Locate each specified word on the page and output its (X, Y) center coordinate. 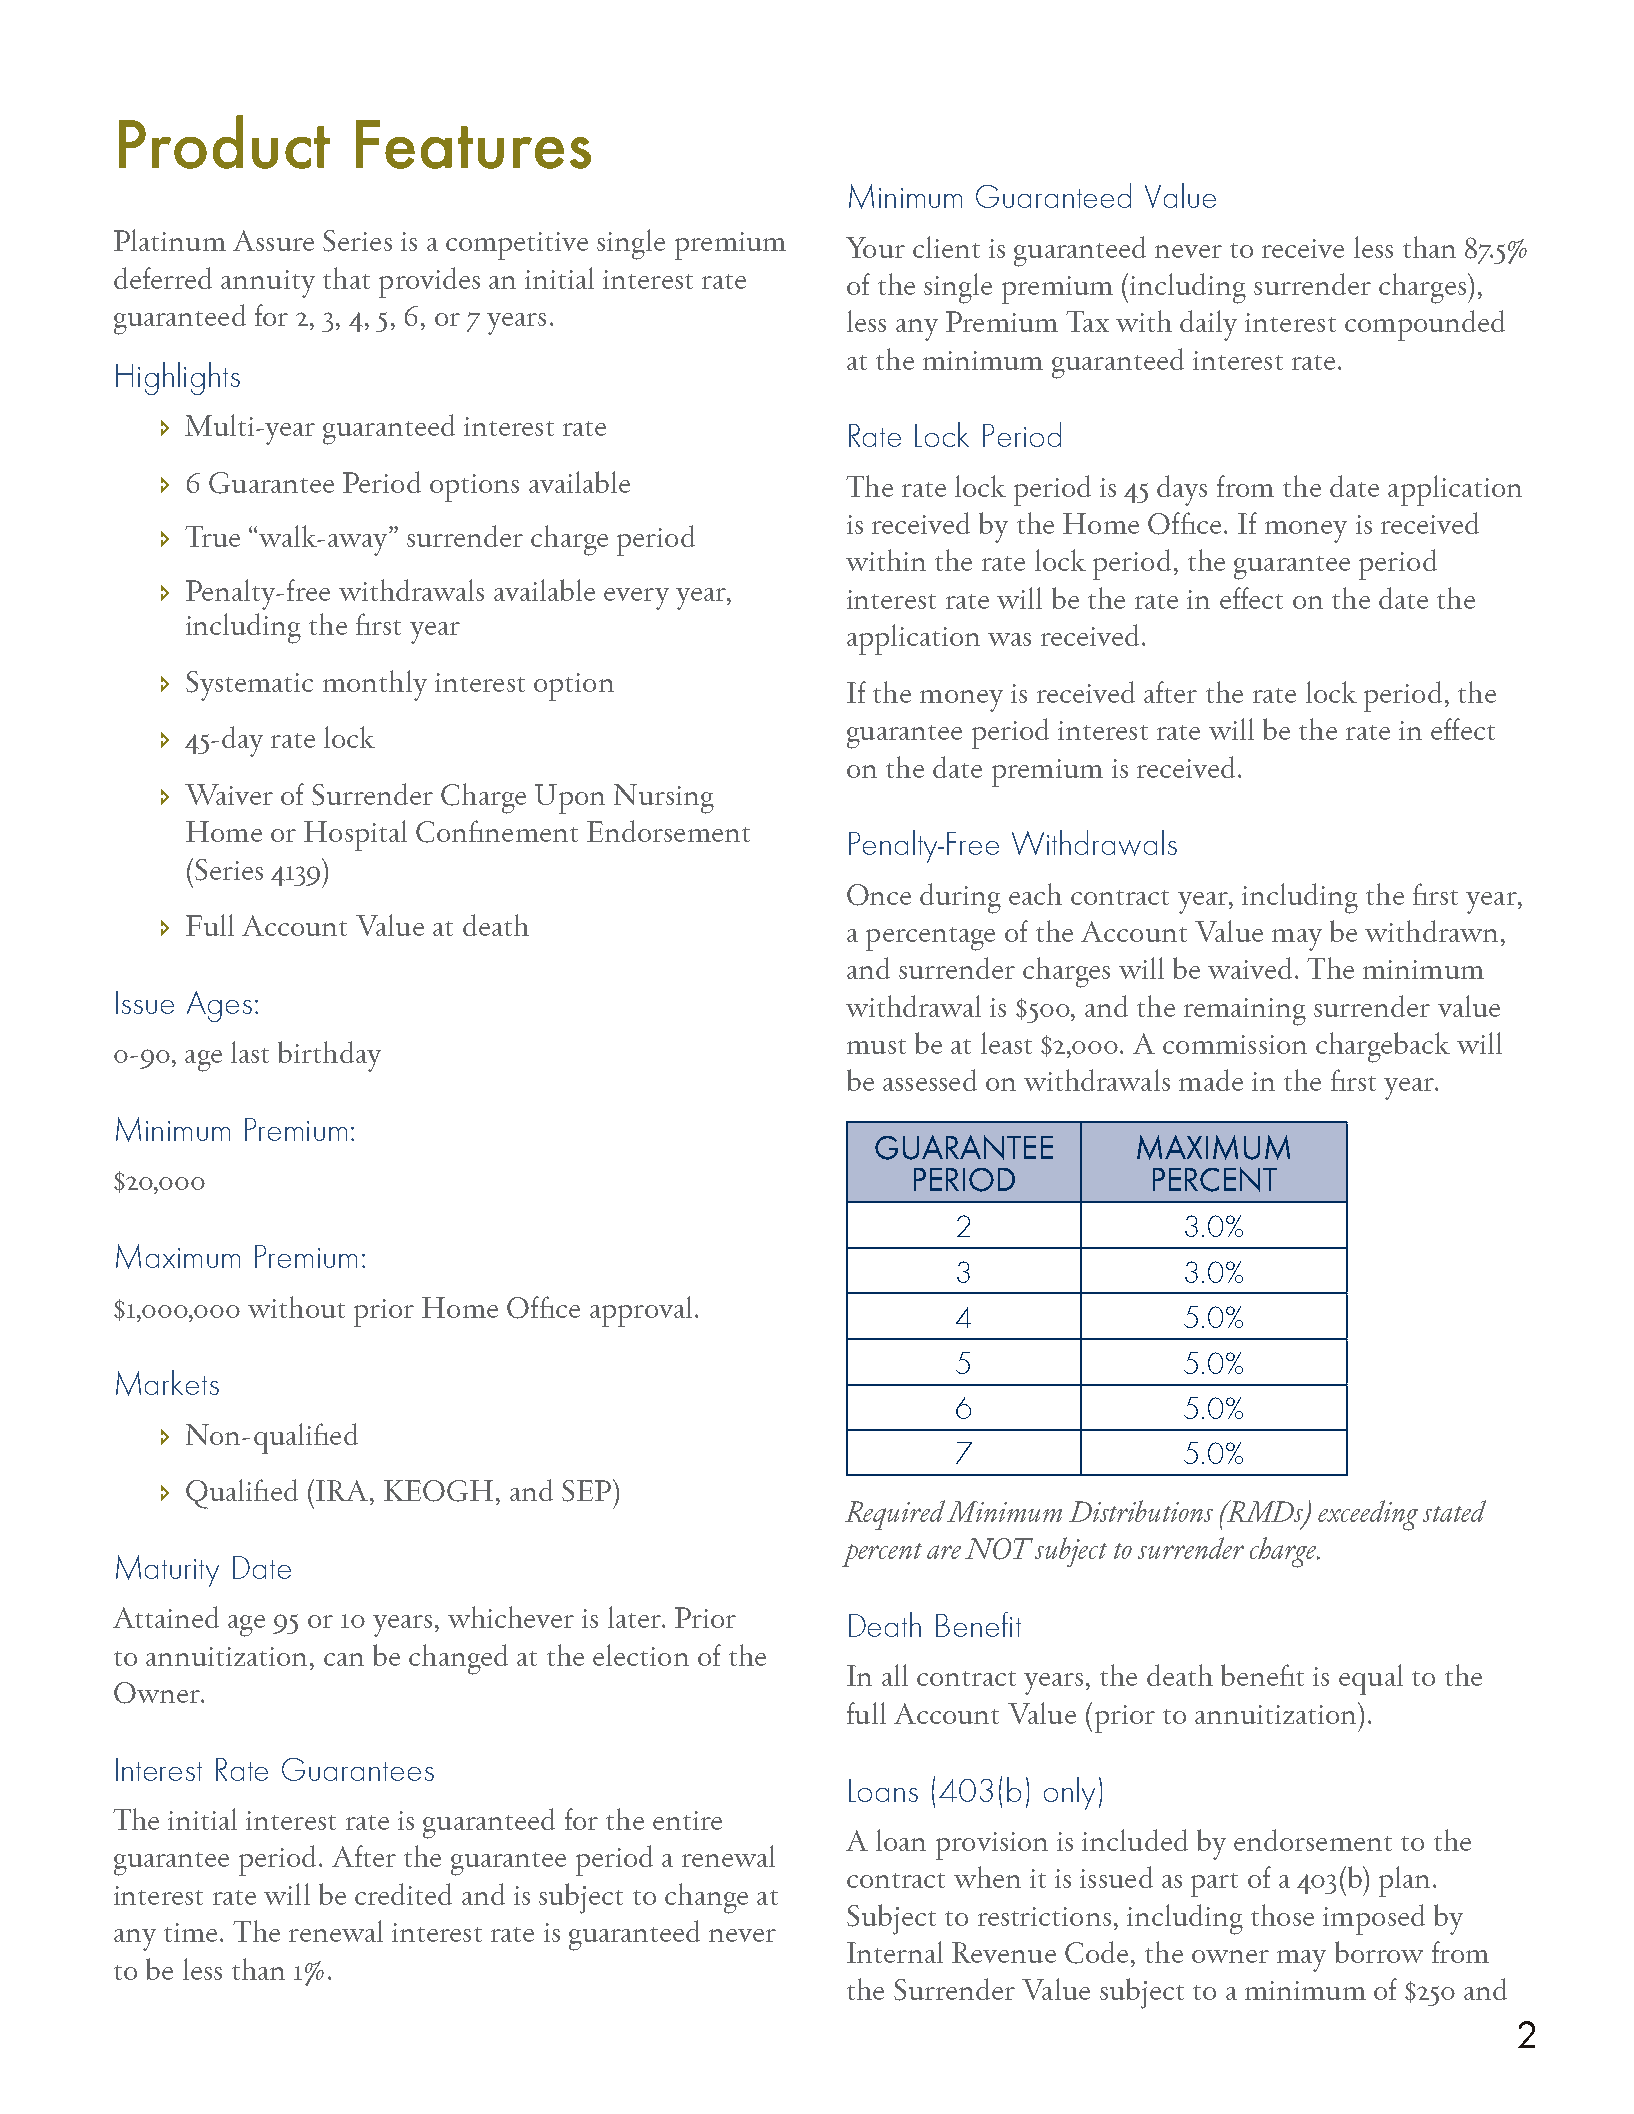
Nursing (664, 799)
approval (641, 1311)
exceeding (1368, 1515)
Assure (273, 240)
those (1282, 1915)
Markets (167, 1383)
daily (1208, 325)
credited (403, 1894)
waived (1250, 968)
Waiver (229, 794)
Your (875, 247)
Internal (895, 1952)
